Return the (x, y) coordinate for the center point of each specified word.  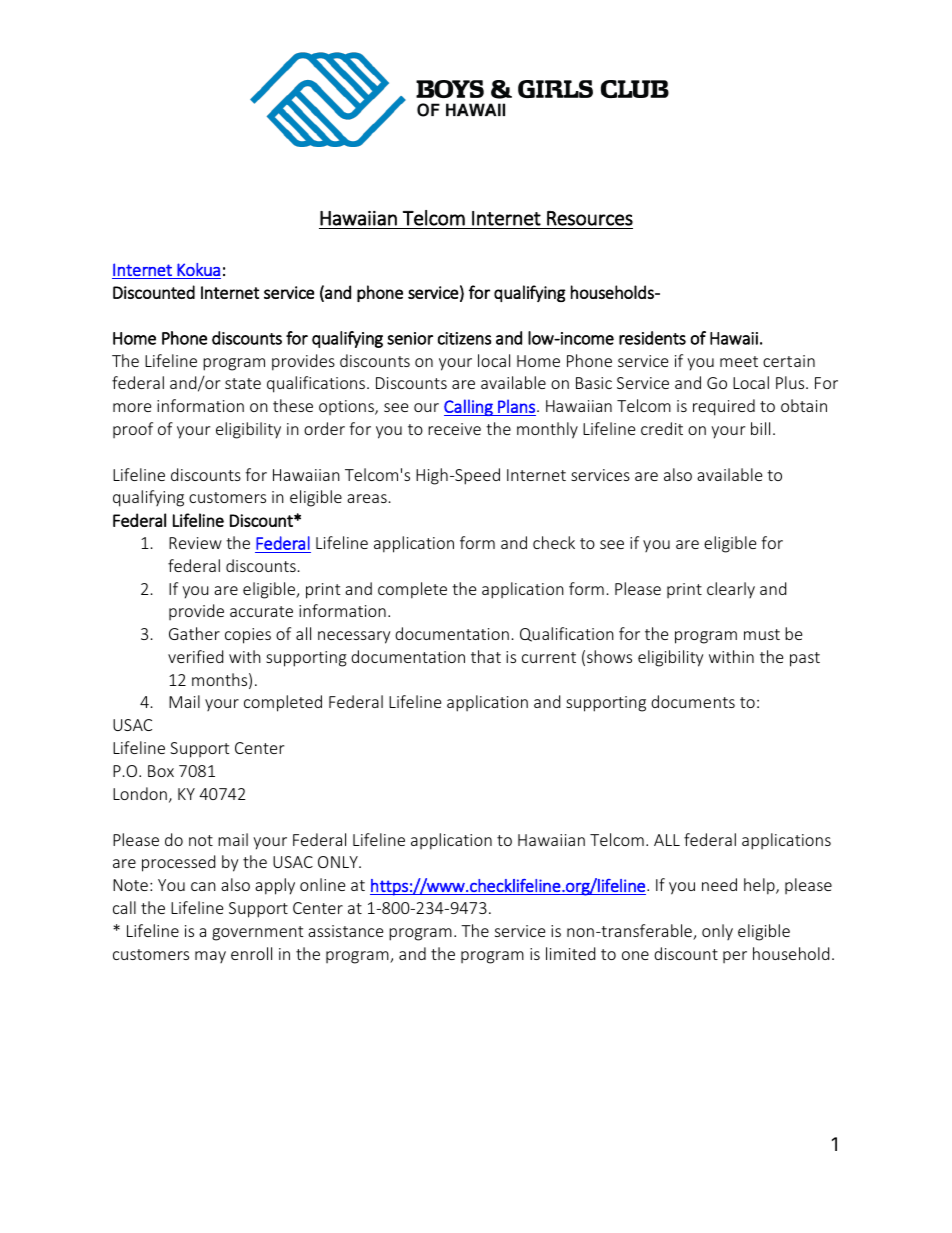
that (486, 656)
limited (570, 953)
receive (454, 429)
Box (161, 771)
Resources (590, 218)
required (724, 407)
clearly (731, 590)
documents (693, 701)
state (243, 383)
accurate (261, 611)
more (132, 407)
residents (652, 338)
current (549, 657)
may (210, 957)
